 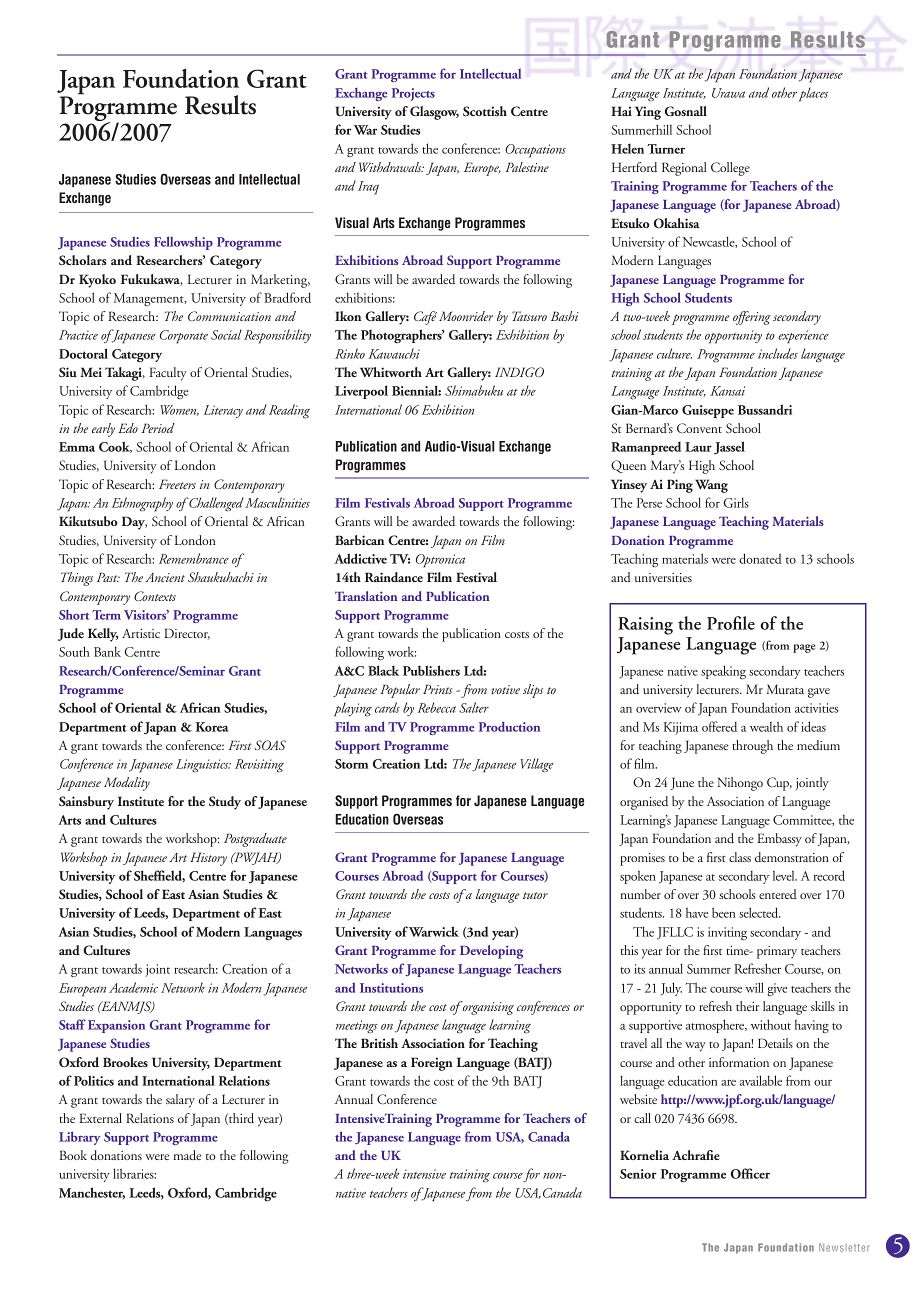 I want to click on Officer, so click(x=750, y=1173).
